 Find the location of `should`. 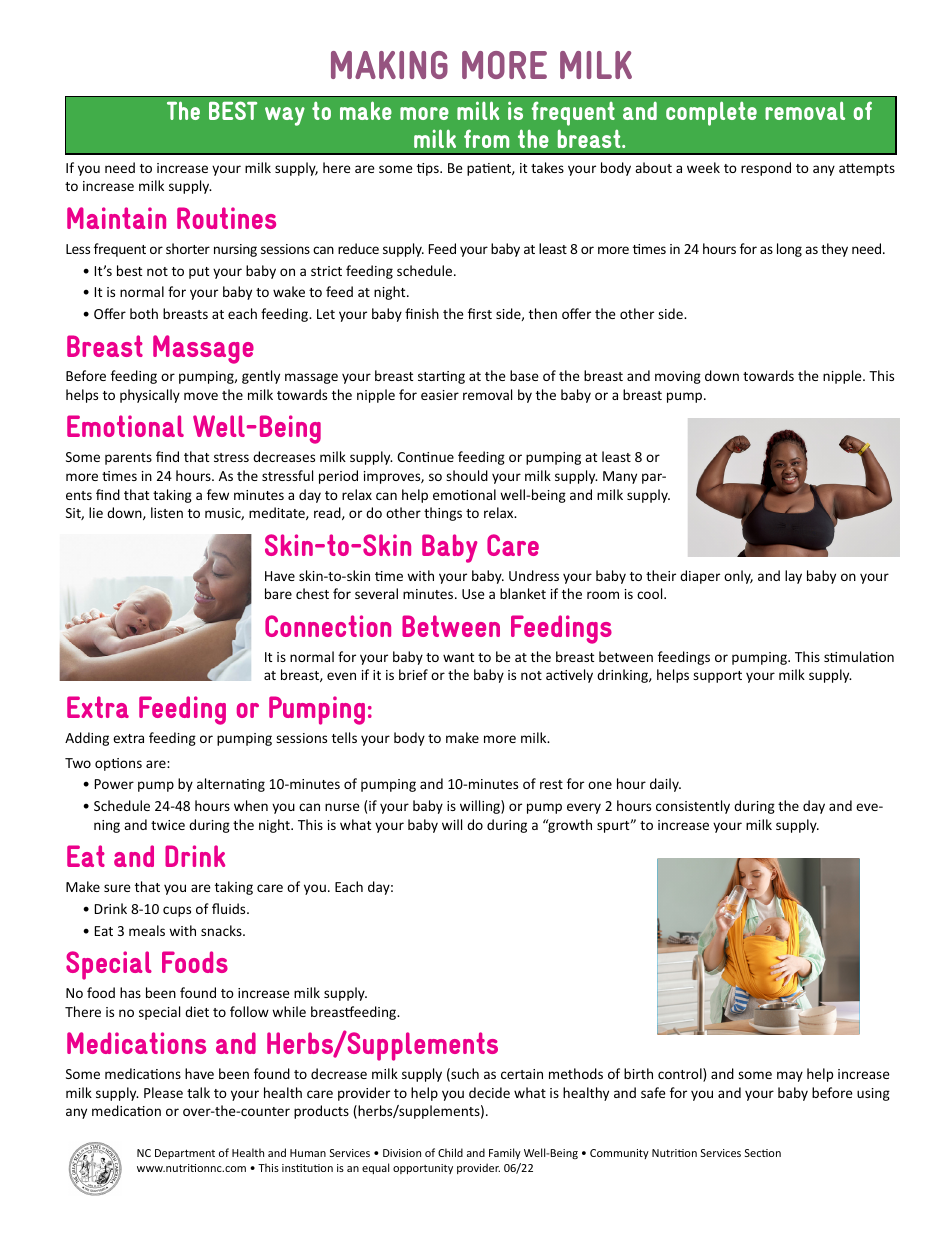

should is located at coordinates (467, 475).
